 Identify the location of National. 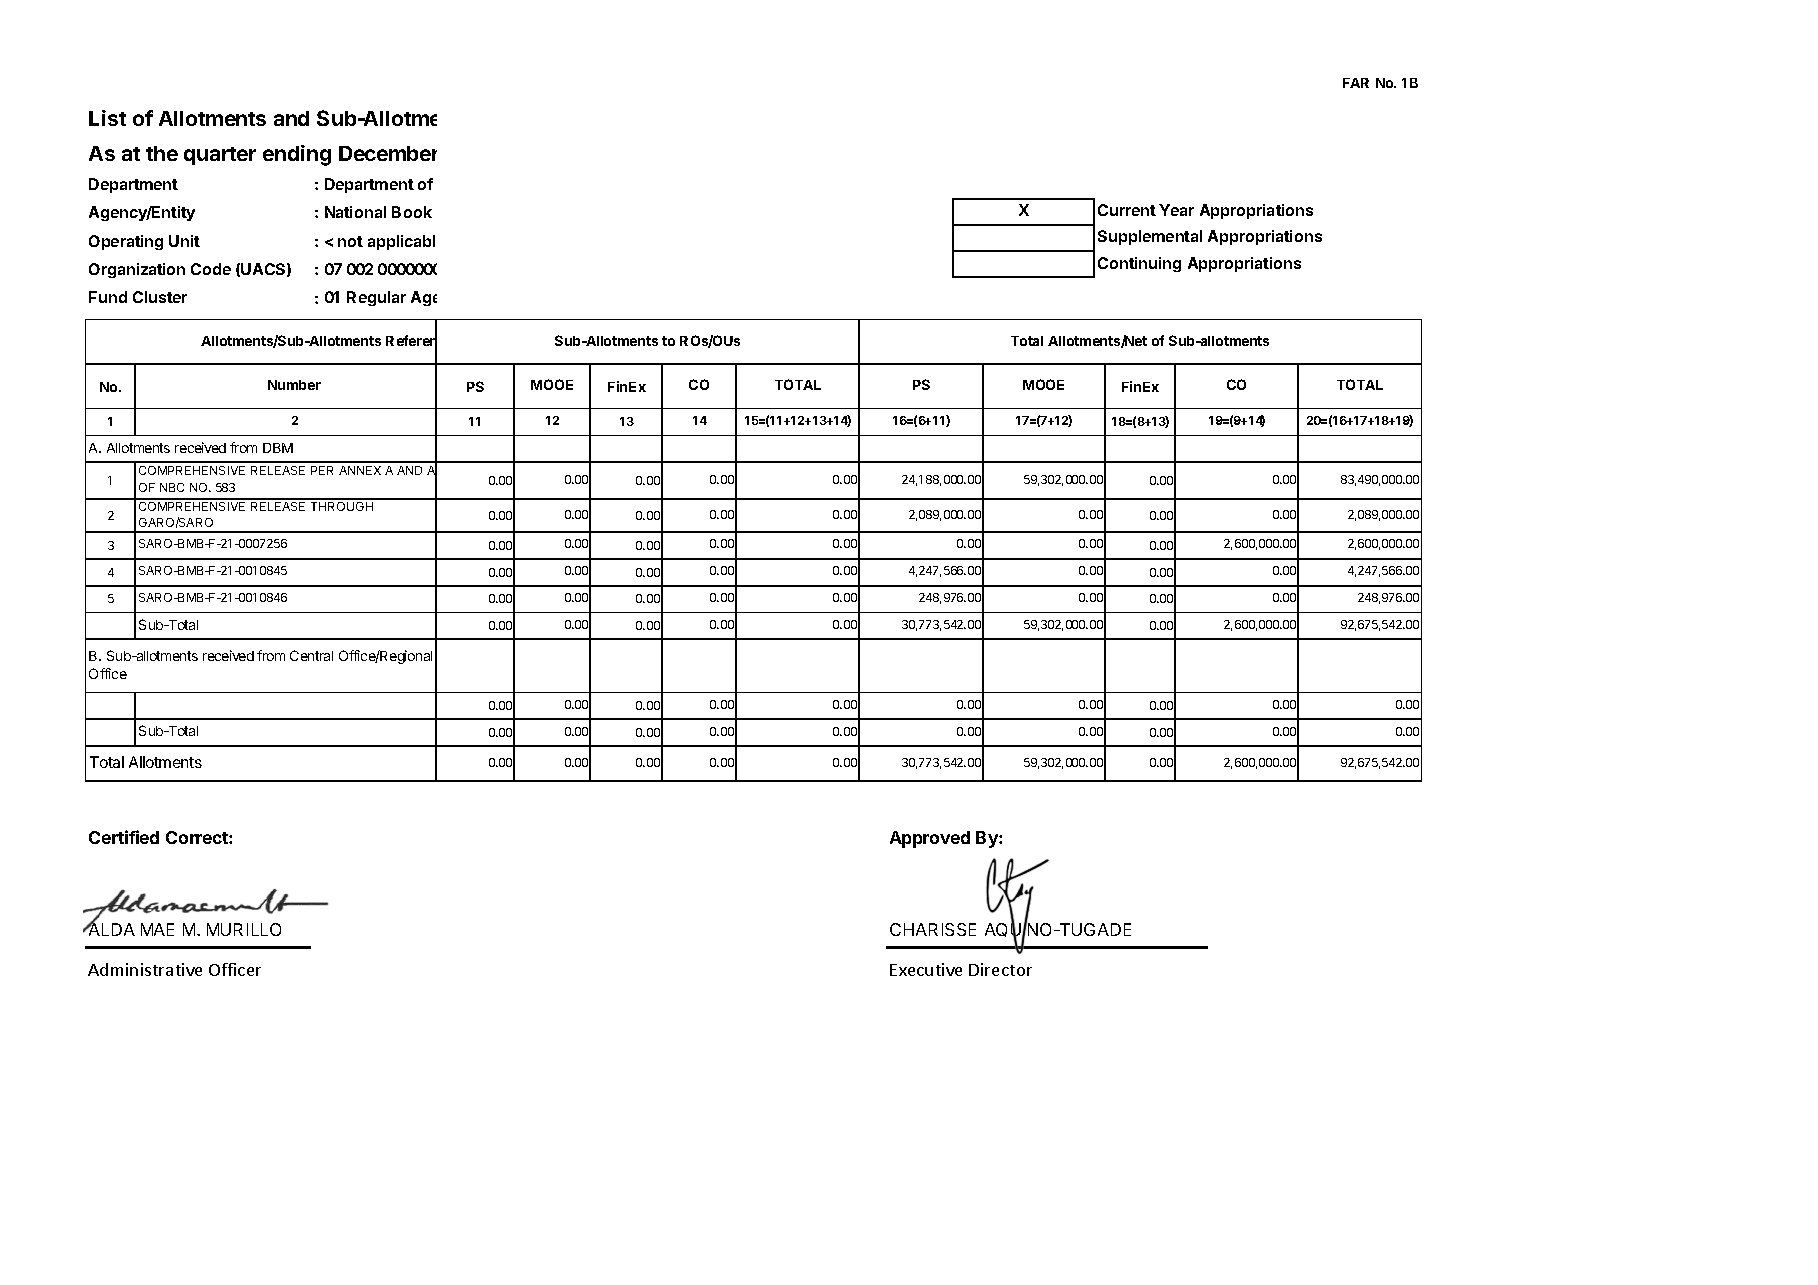
(355, 212).
